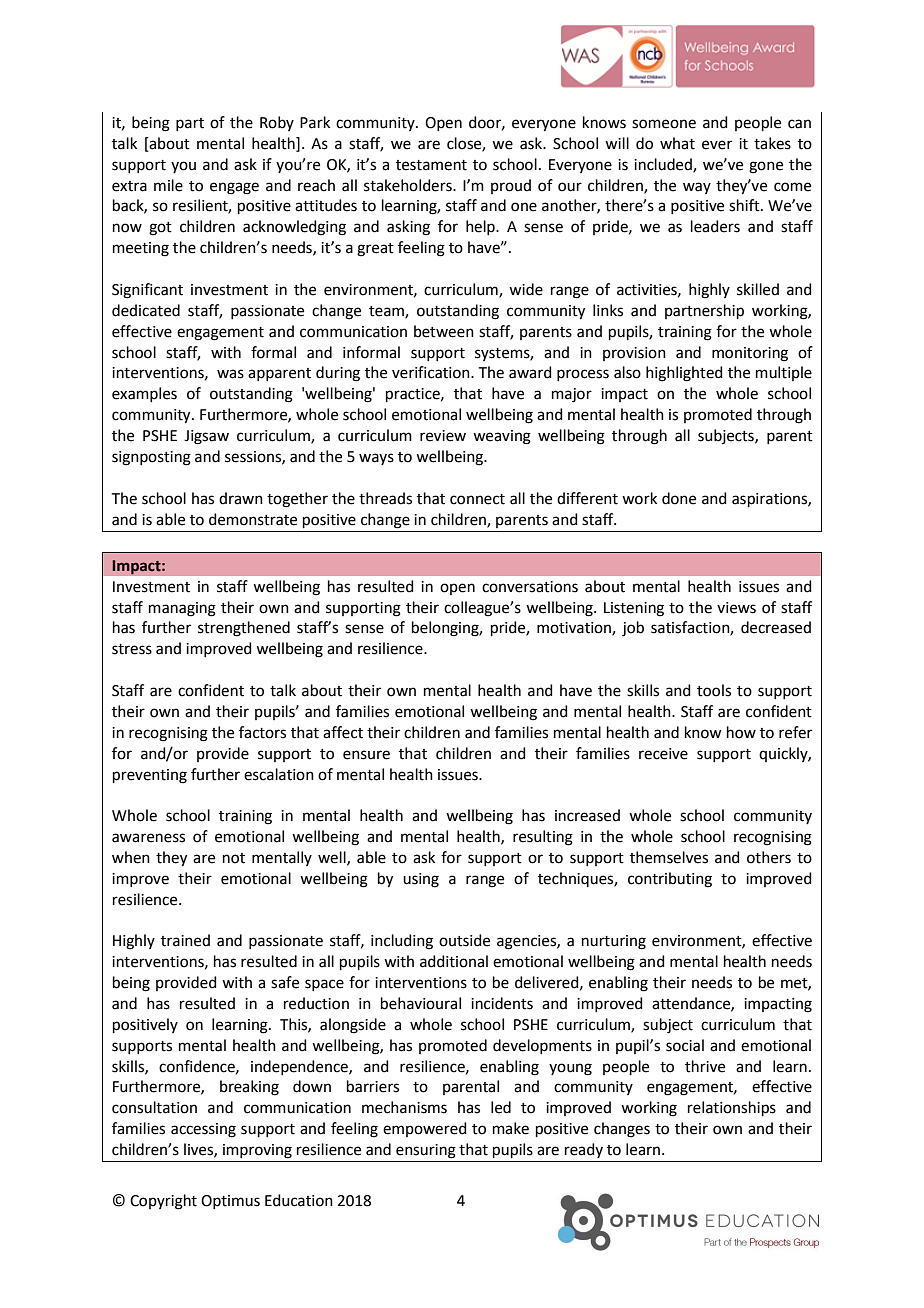  Describe the element at coordinates (431, 165) in the page. I see `testament` at that location.
